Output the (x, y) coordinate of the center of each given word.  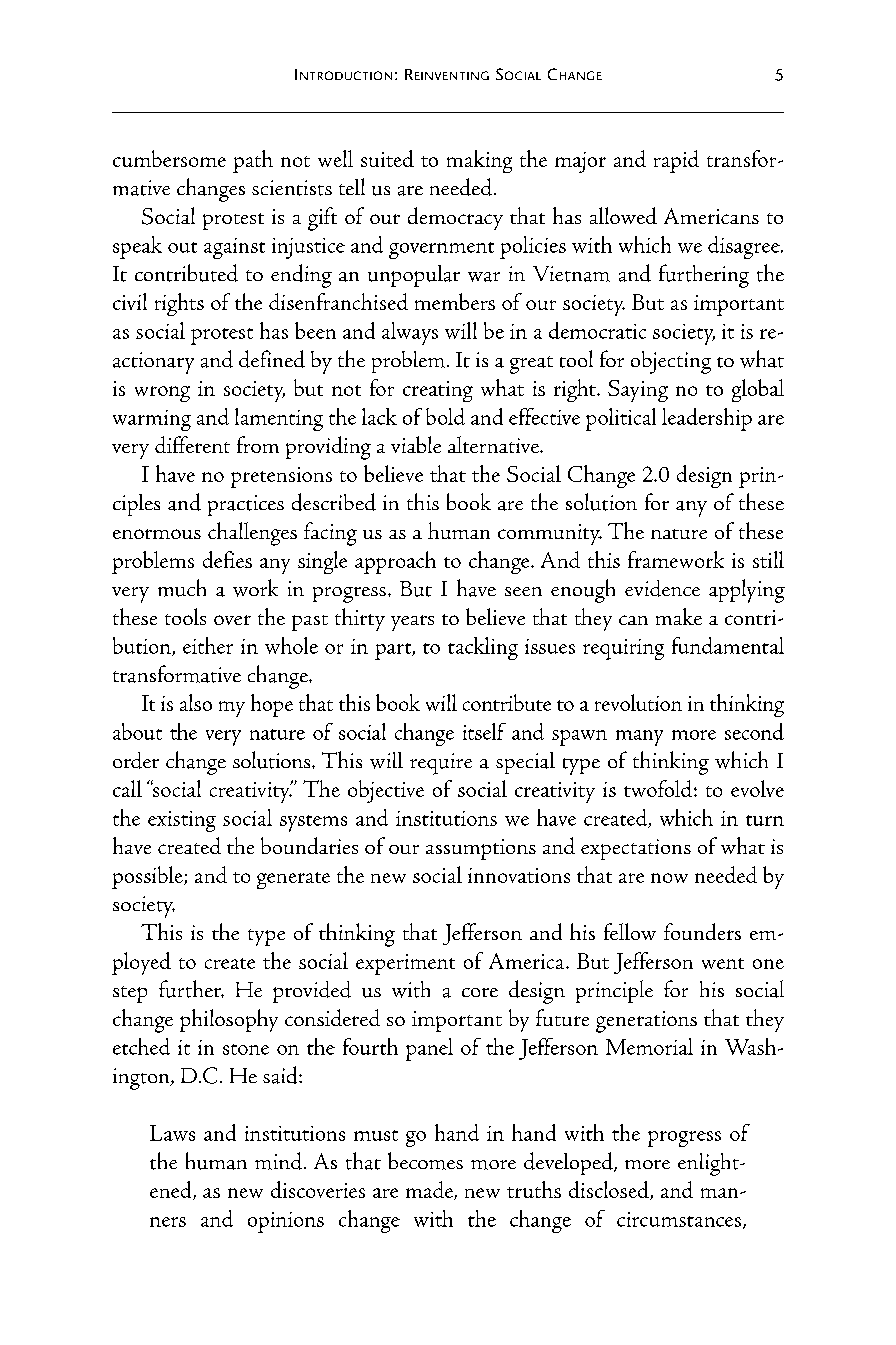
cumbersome (169, 158)
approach (395, 562)
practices (246, 505)
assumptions (481, 849)
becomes (425, 1161)
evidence (662, 588)
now (669, 878)
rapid (676, 161)
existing (182, 821)
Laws (172, 1133)
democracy (455, 218)
